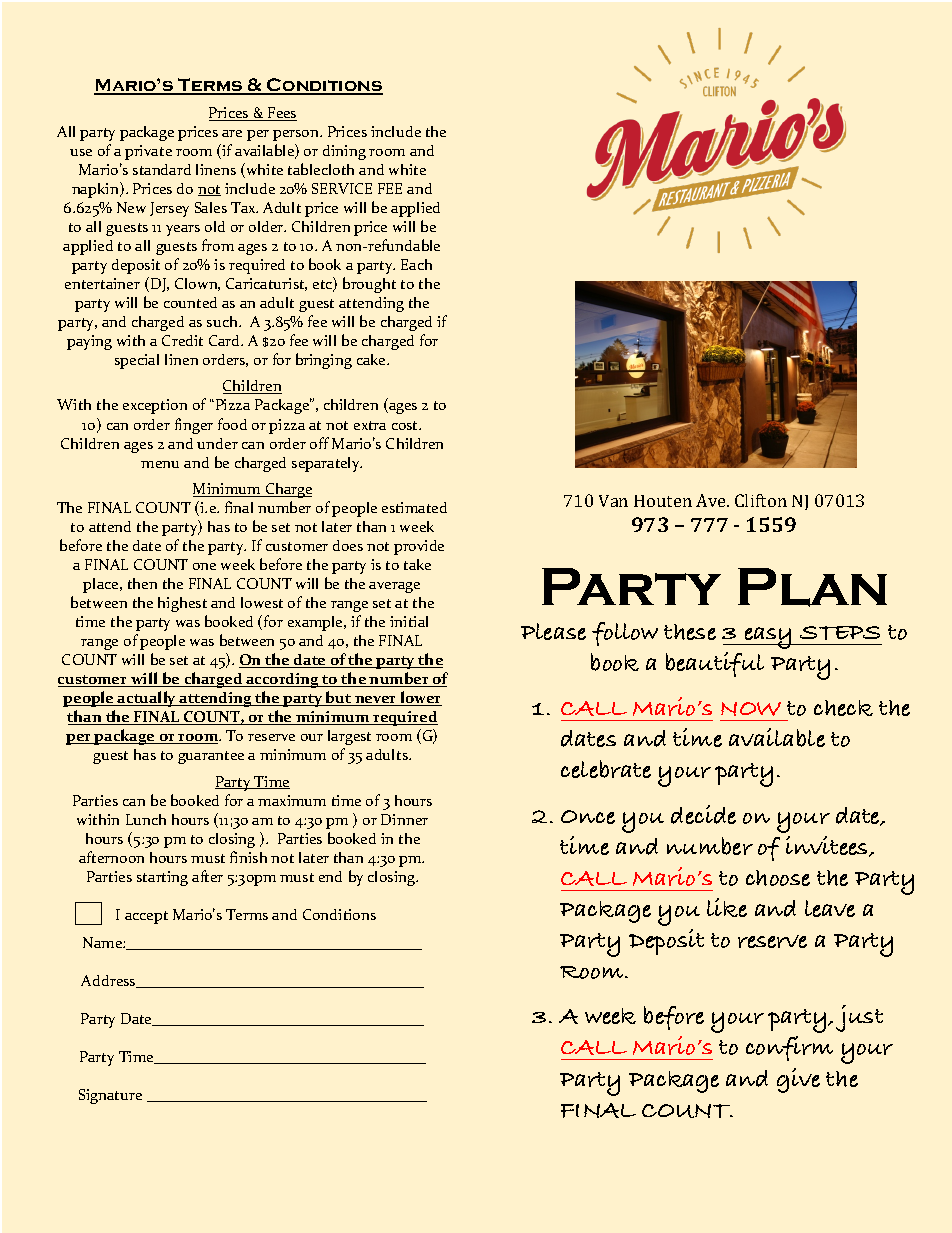 The height and width of the page is (1233, 952). What do you see at coordinates (416, 264) in the page?
I see `Each` at bounding box center [416, 264].
